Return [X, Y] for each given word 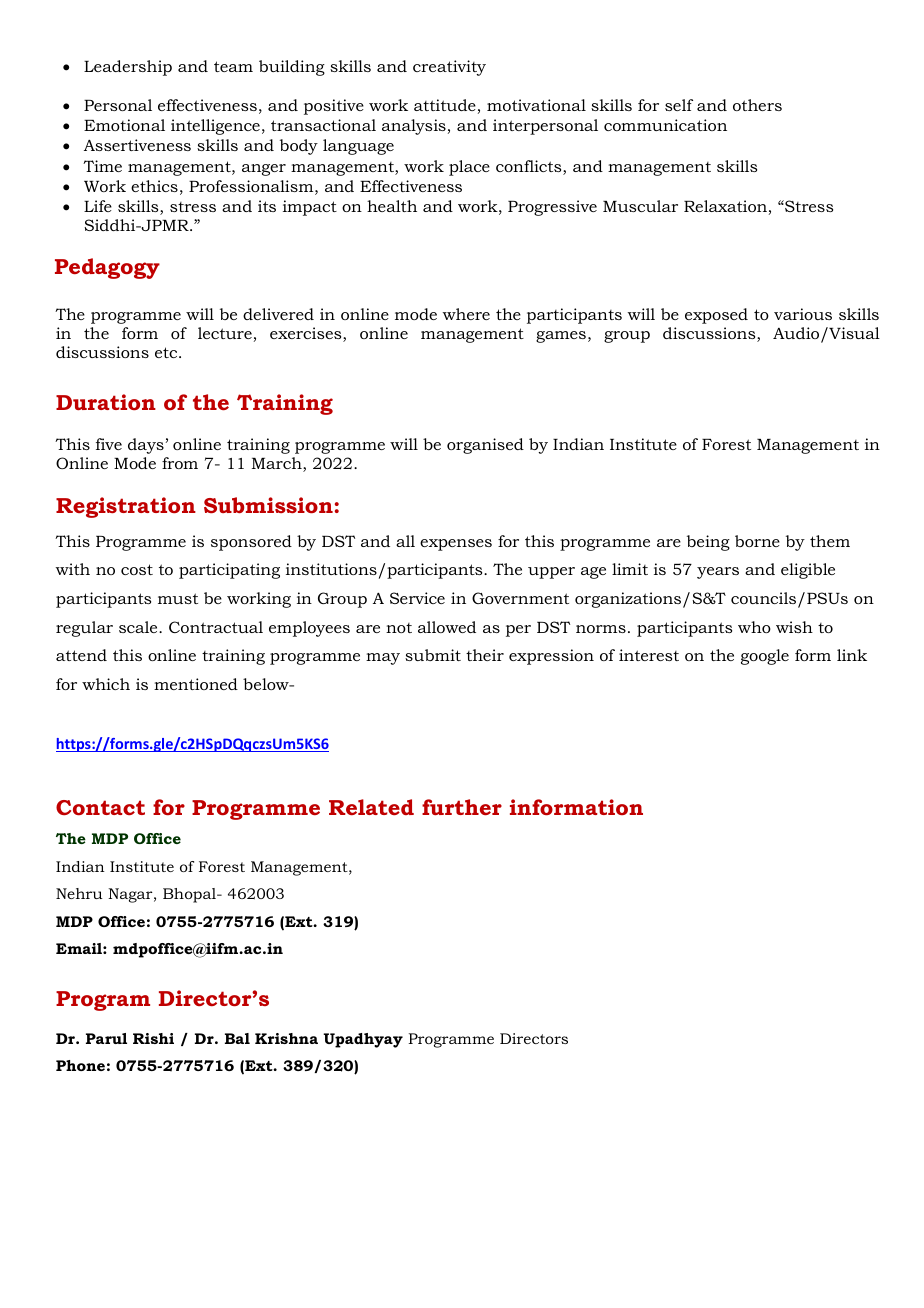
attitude [445, 105]
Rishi [153, 1038]
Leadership [128, 68]
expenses [456, 545]
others [757, 105]
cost [137, 569]
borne [757, 541]
